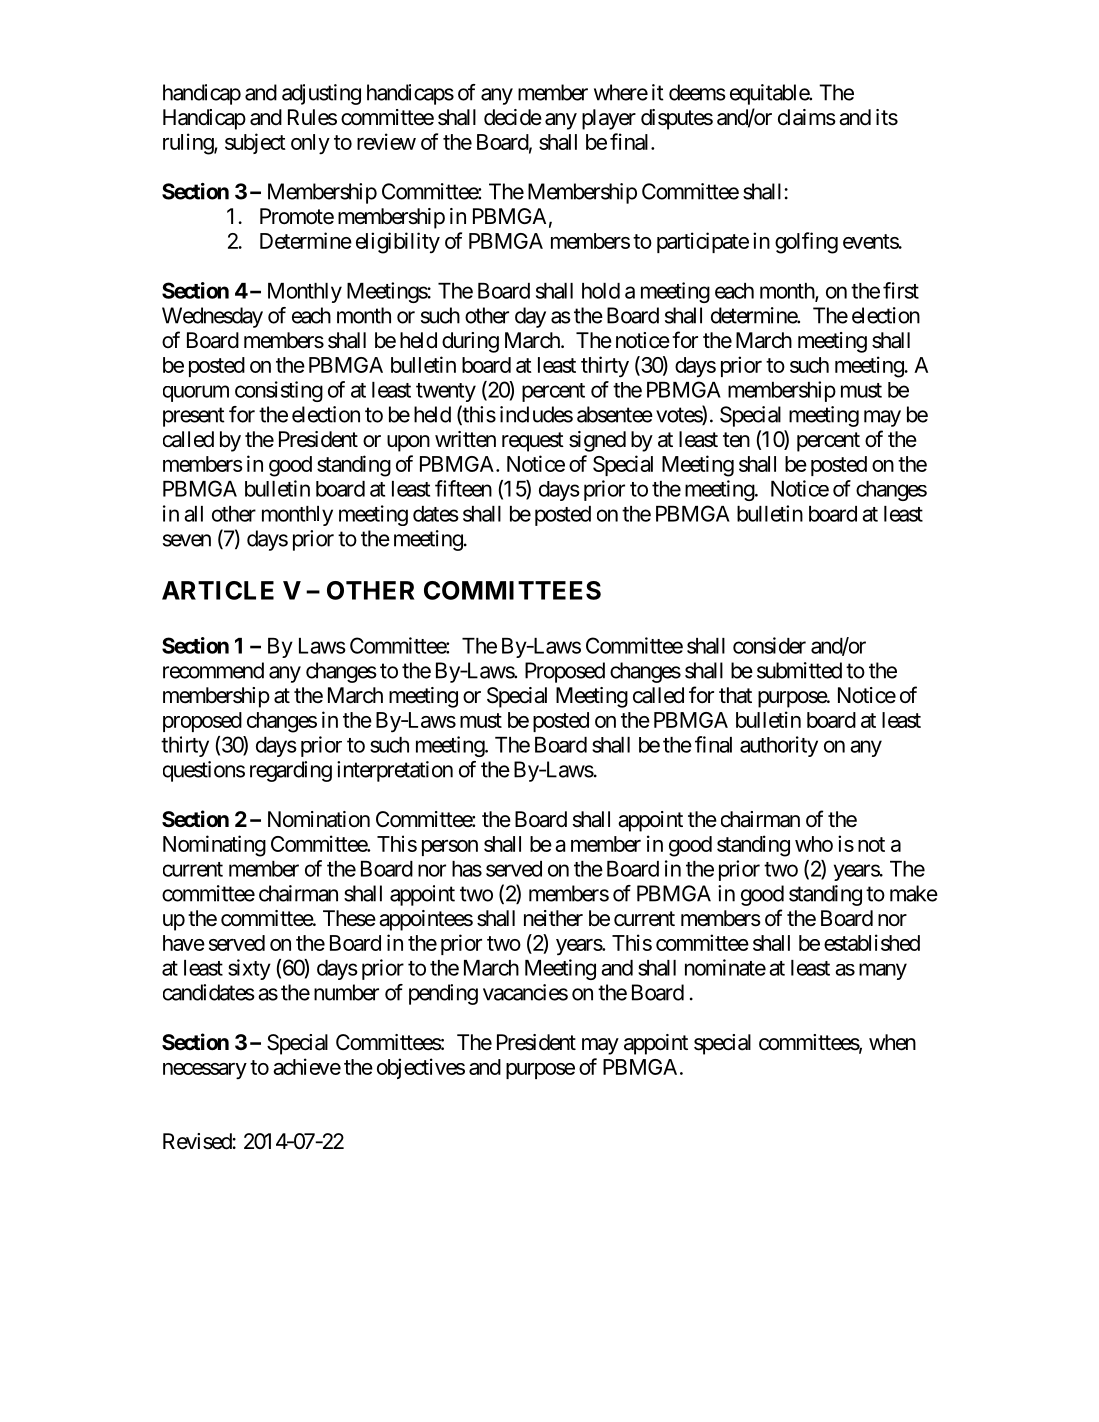 The image size is (1099, 1422). Describe the element at coordinates (443, 994) in the page. I see `pending` at that location.
